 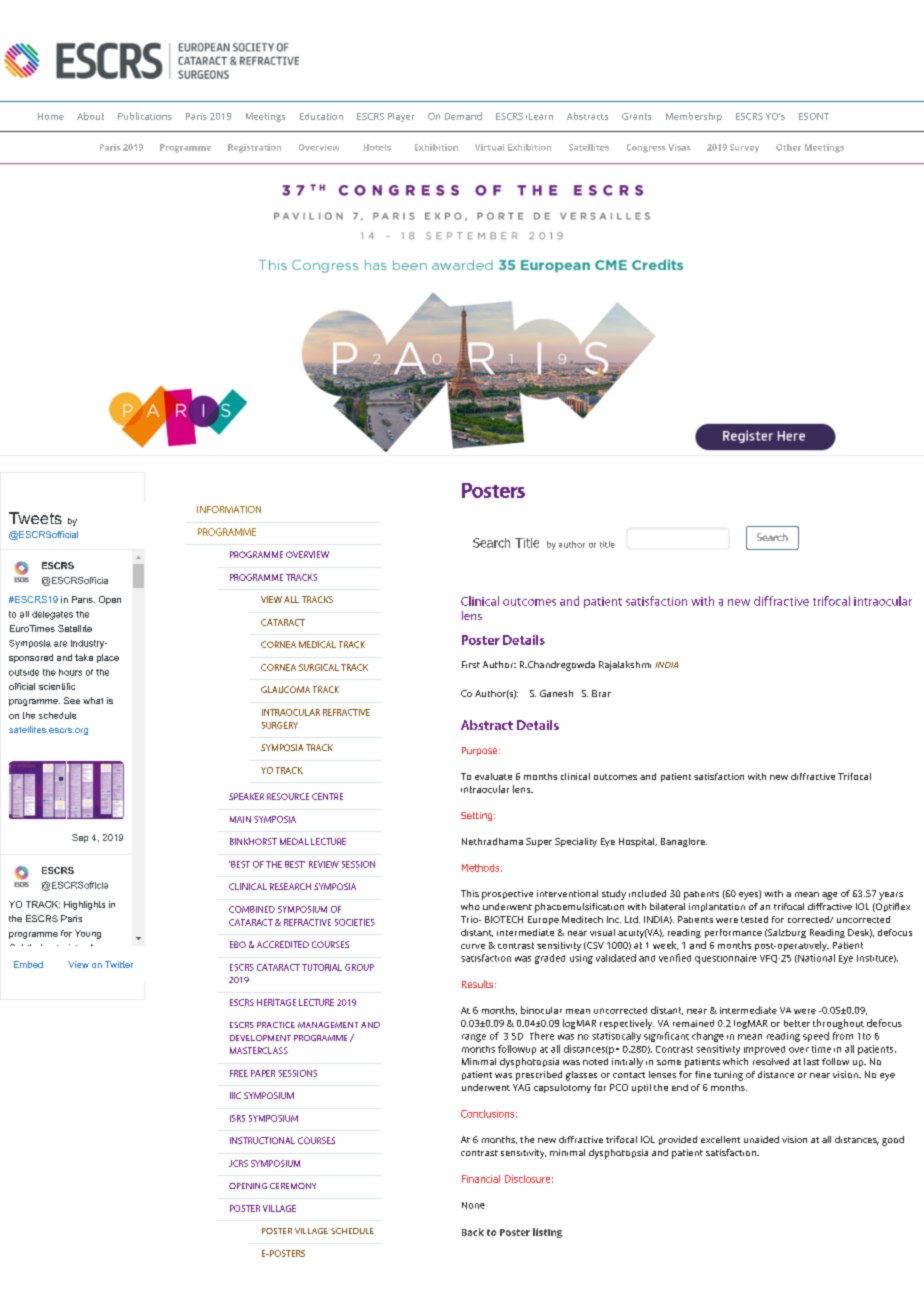 I want to click on Virtual, so click(x=489, y=147).
